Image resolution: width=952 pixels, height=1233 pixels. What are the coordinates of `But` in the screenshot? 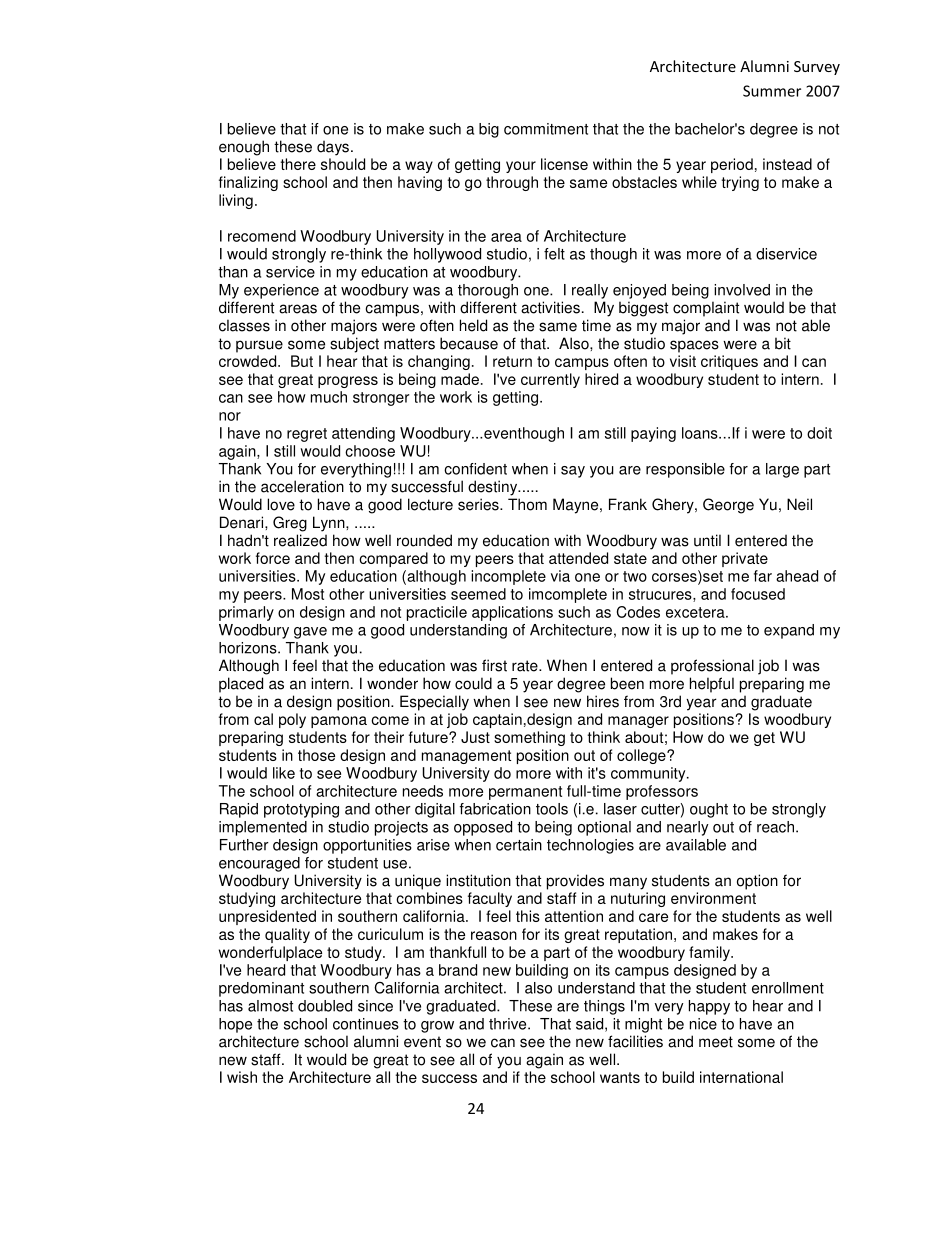 It's located at (302, 361).
